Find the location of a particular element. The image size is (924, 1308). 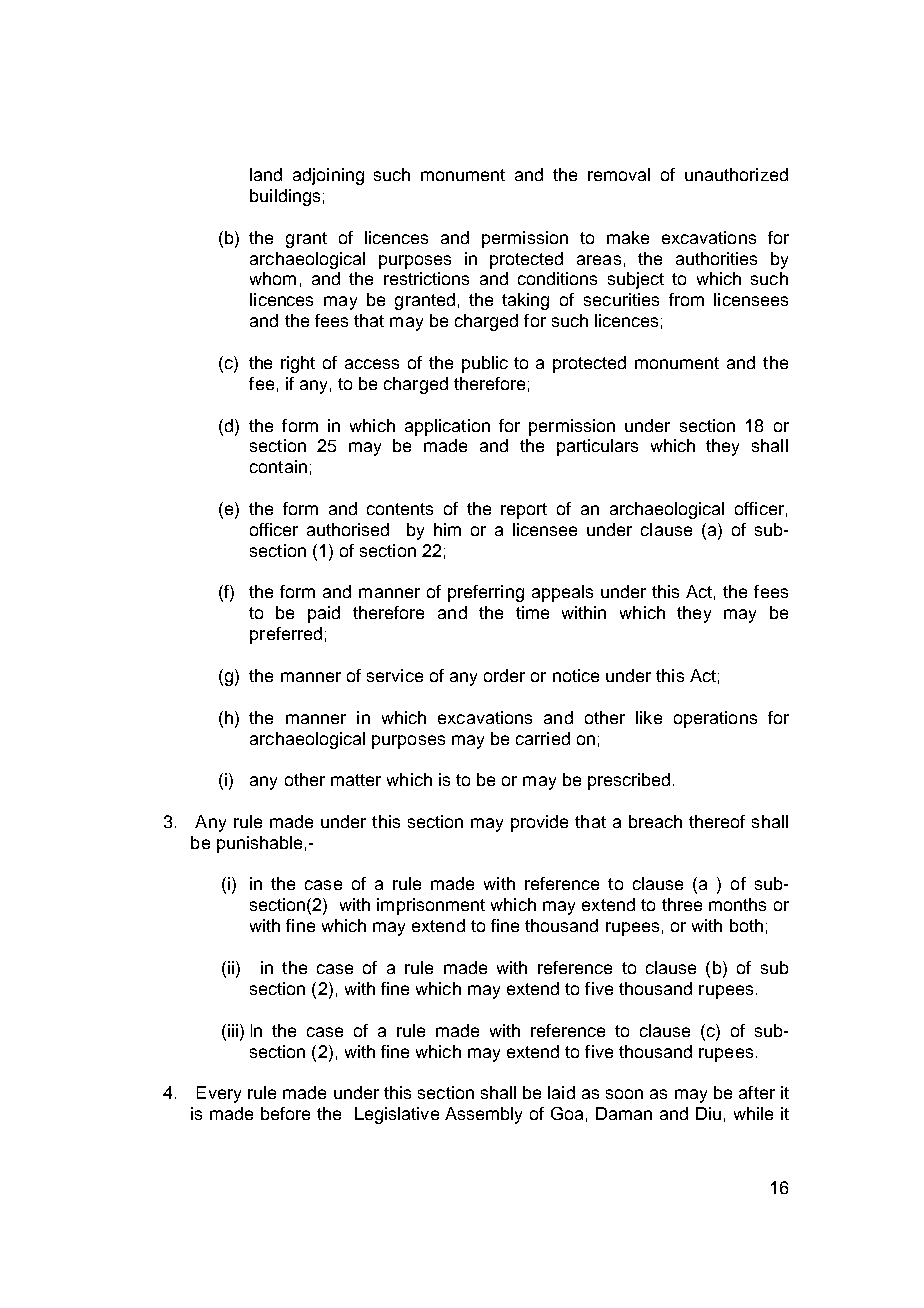

unauthorized is located at coordinates (736, 174).
